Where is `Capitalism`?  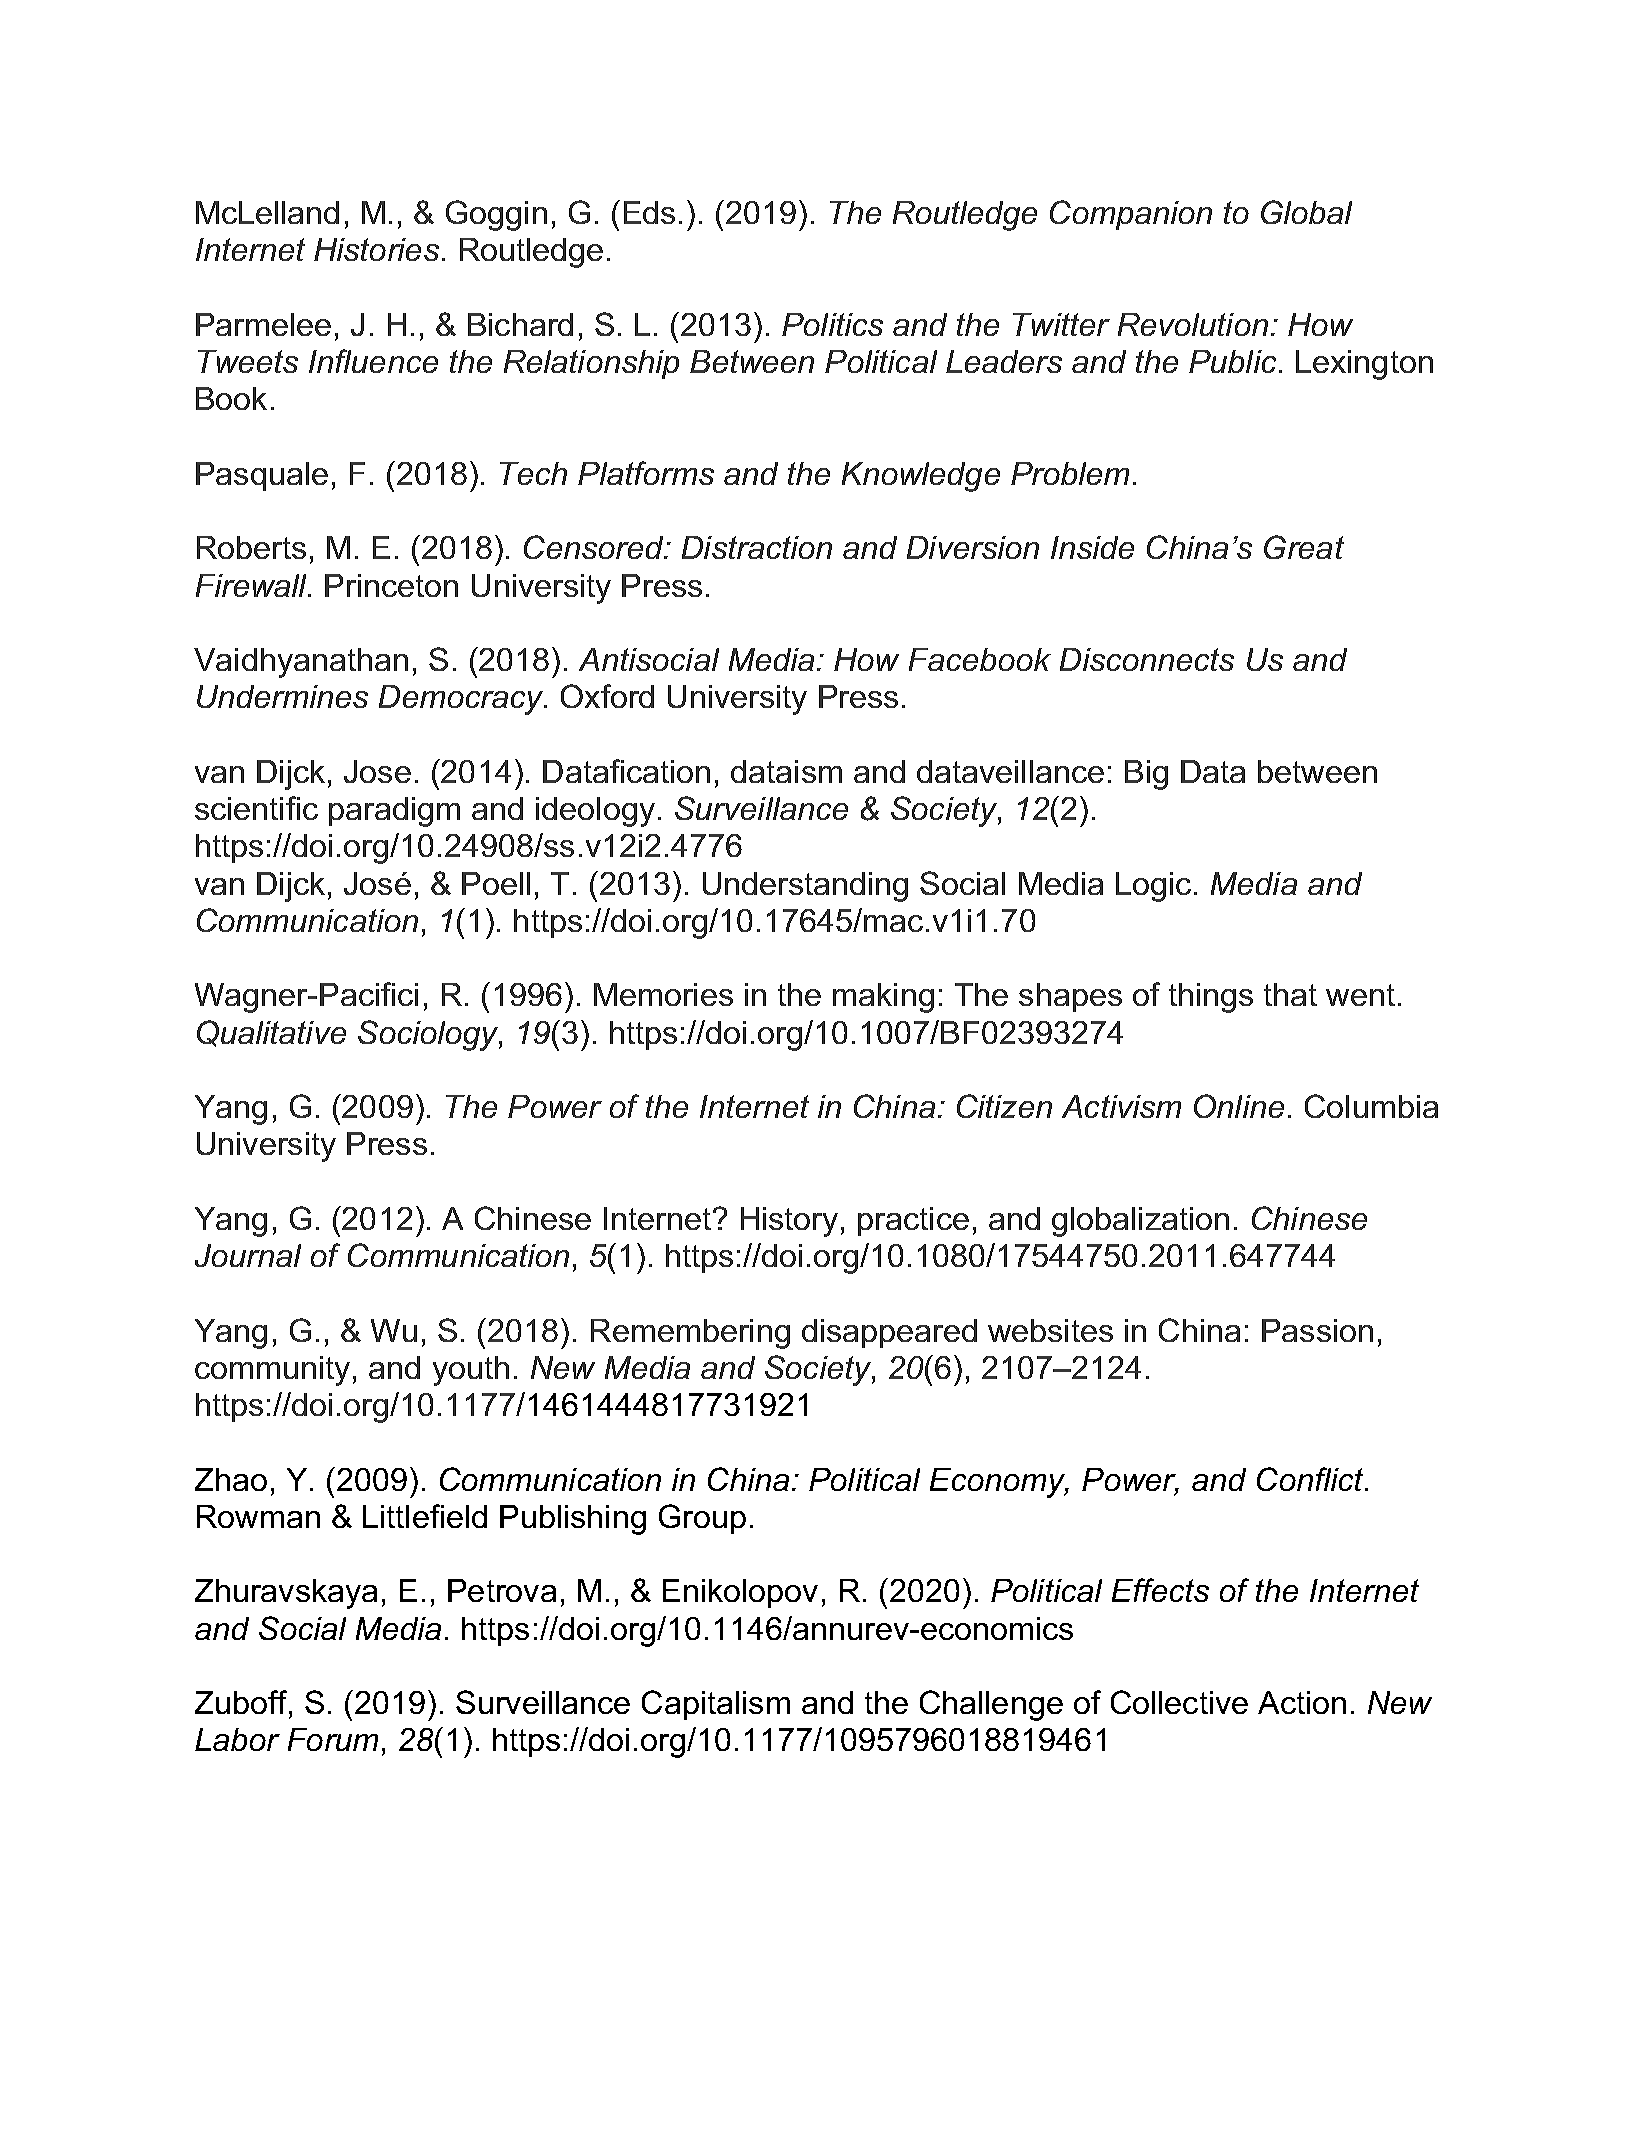 Capitalism is located at coordinates (716, 1705).
